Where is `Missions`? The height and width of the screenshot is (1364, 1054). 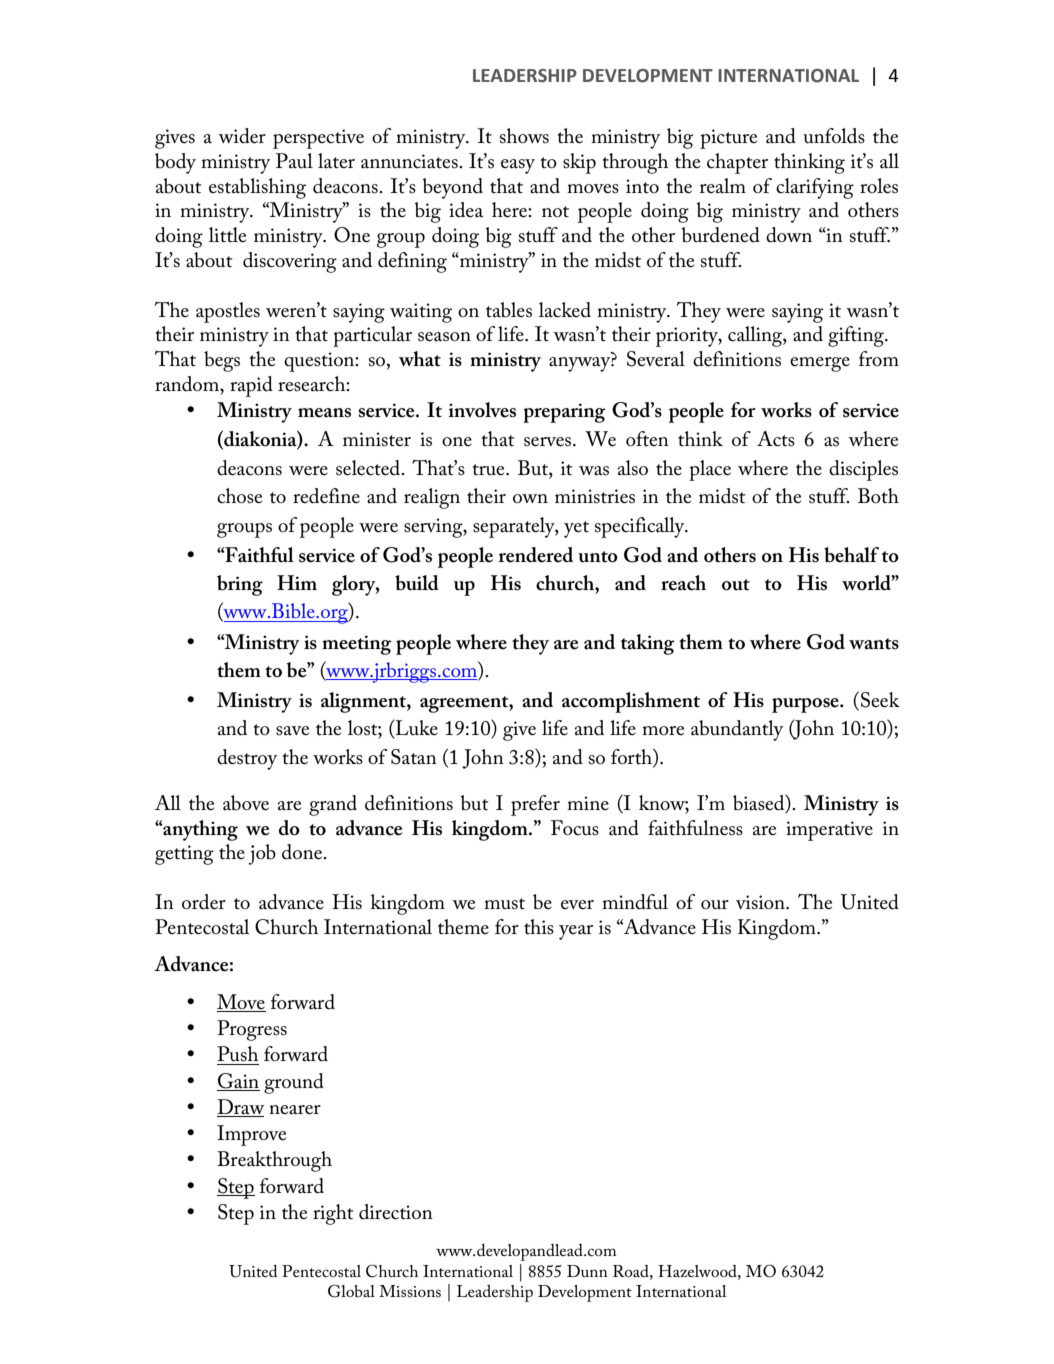 Missions is located at coordinates (410, 1291).
